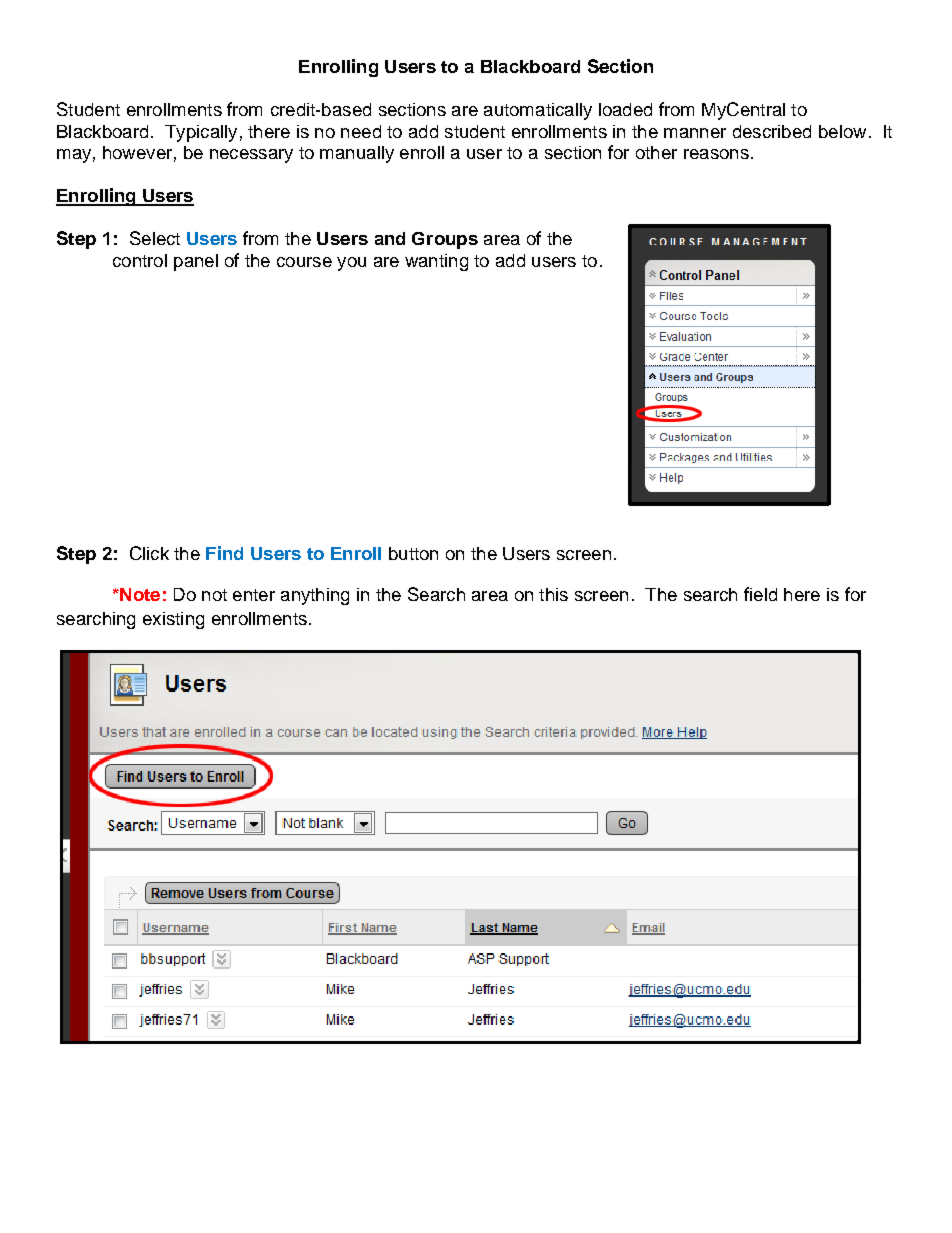 This page has width=952, height=1233. I want to click on automatically, so click(538, 111).
